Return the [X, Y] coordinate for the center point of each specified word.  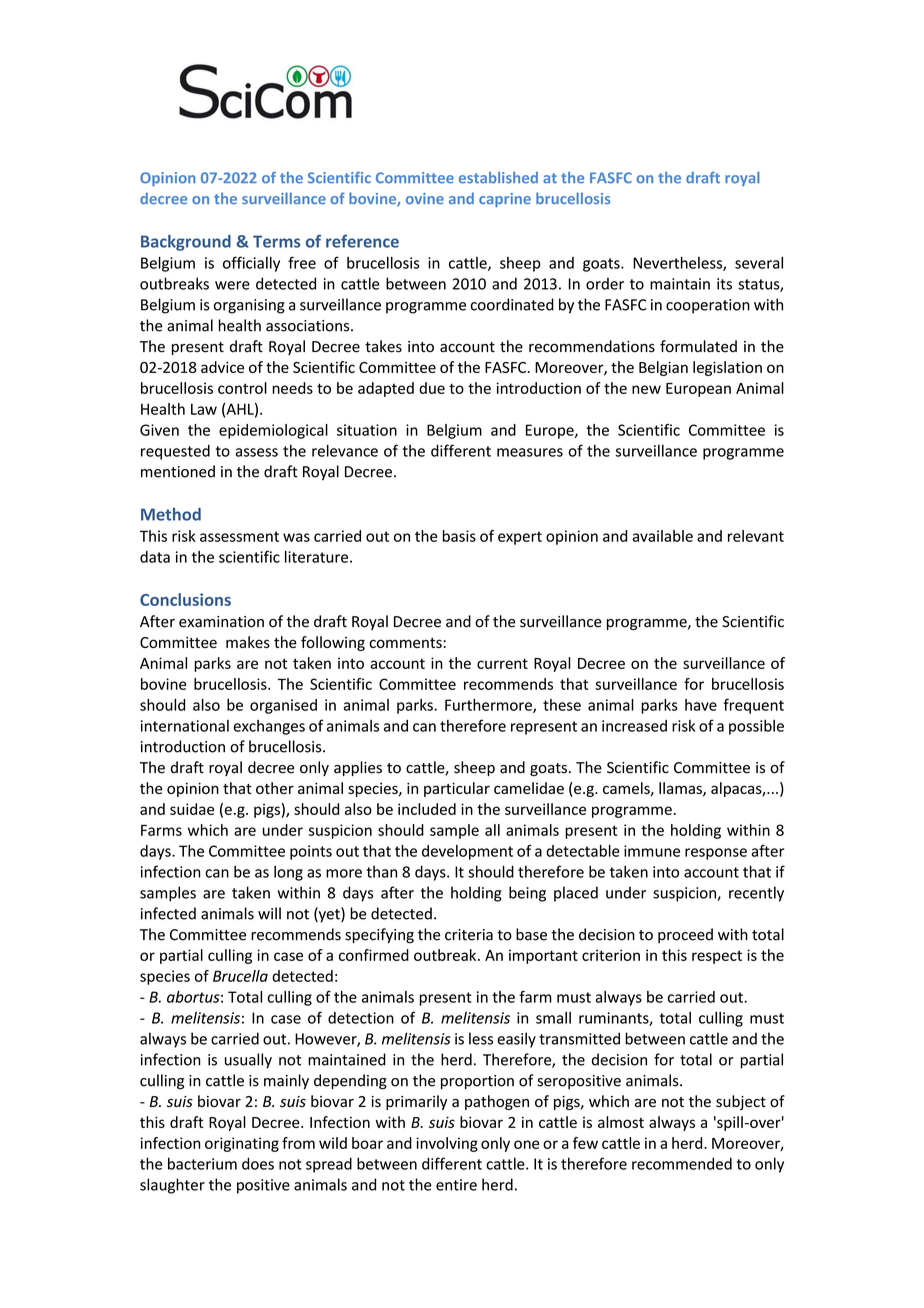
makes [248, 642]
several [759, 263]
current [502, 663]
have [701, 705]
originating [242, 1144]
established [498, 178]
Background [186, 243]
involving [447, 1144]
